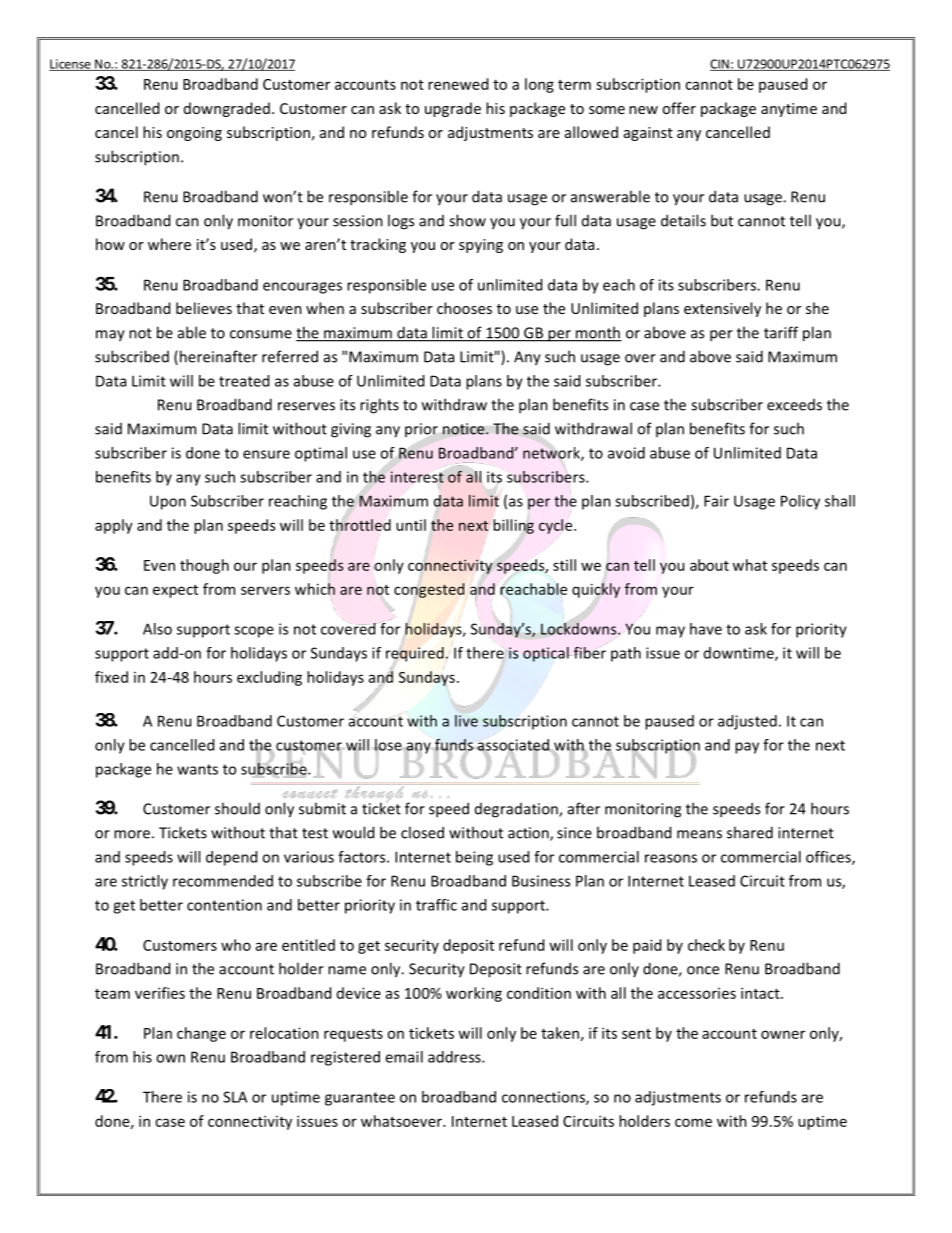  I want to click on SLA, so click(235, 1097).
